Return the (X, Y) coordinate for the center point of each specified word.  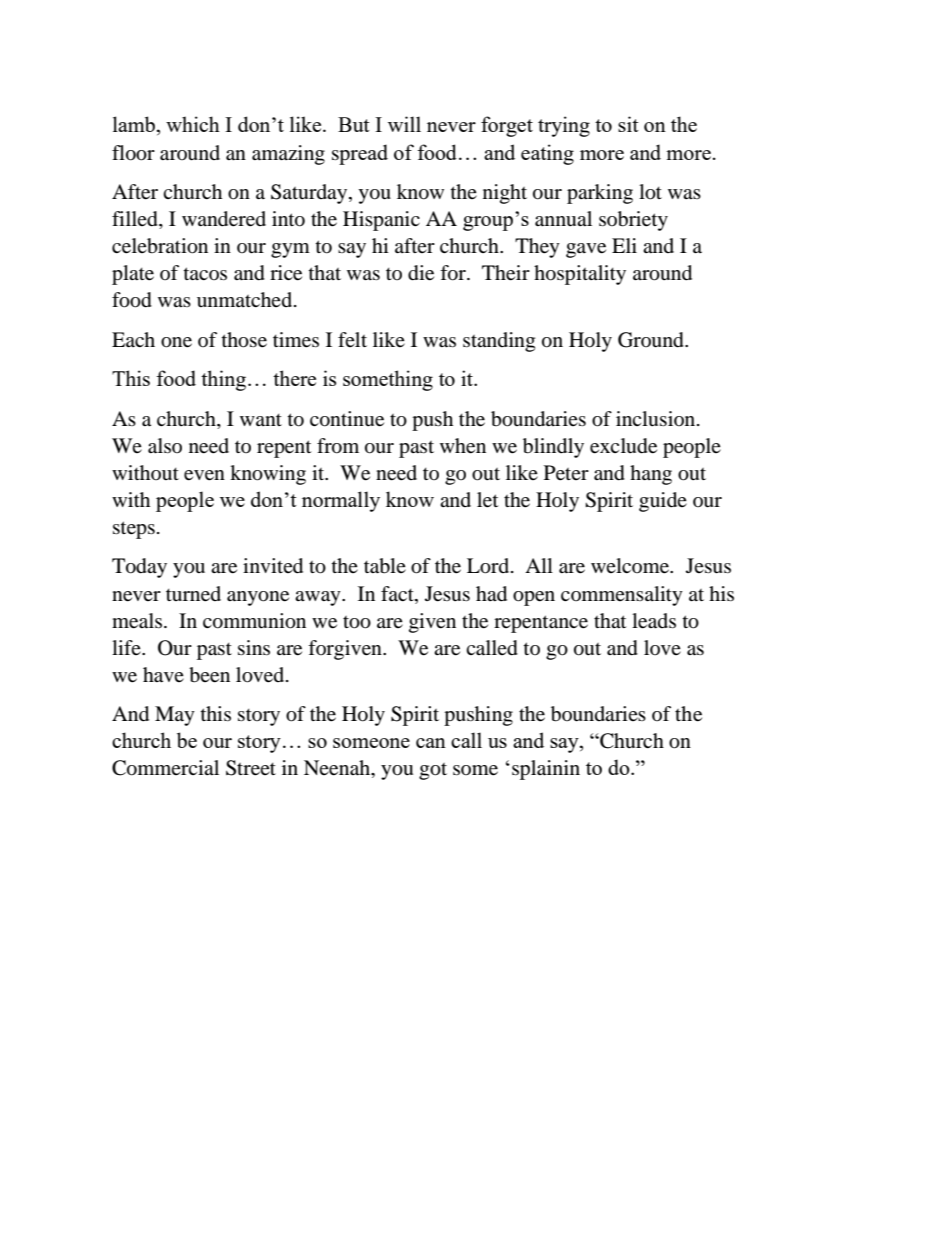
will (404, 124)
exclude (623, 446)
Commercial (165, 768)
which (193, 124)
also (165, 446)
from (338, 446)
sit (628, 124)
